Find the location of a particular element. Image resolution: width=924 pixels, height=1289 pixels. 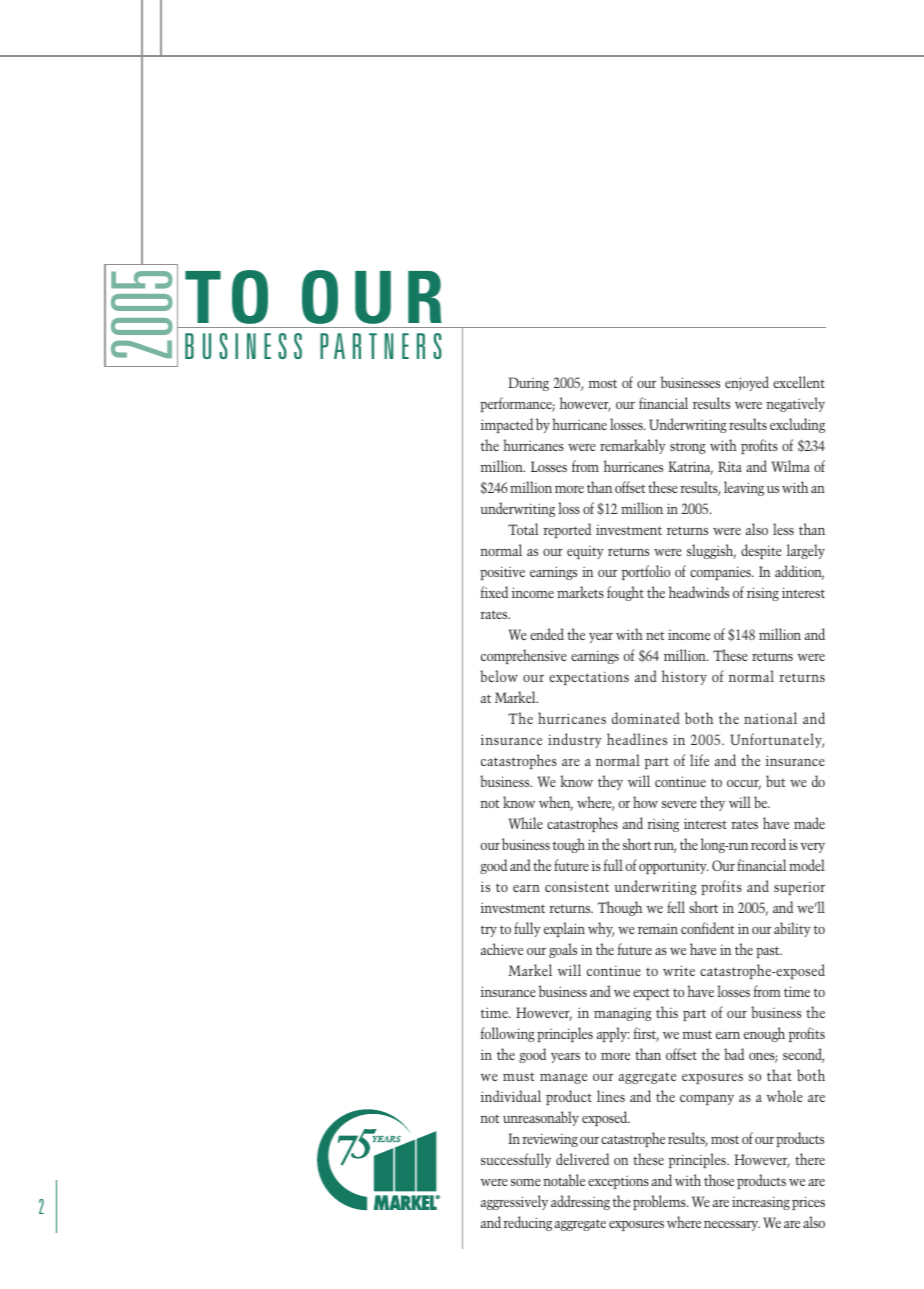

some is located at coordinates (526, 1182).
